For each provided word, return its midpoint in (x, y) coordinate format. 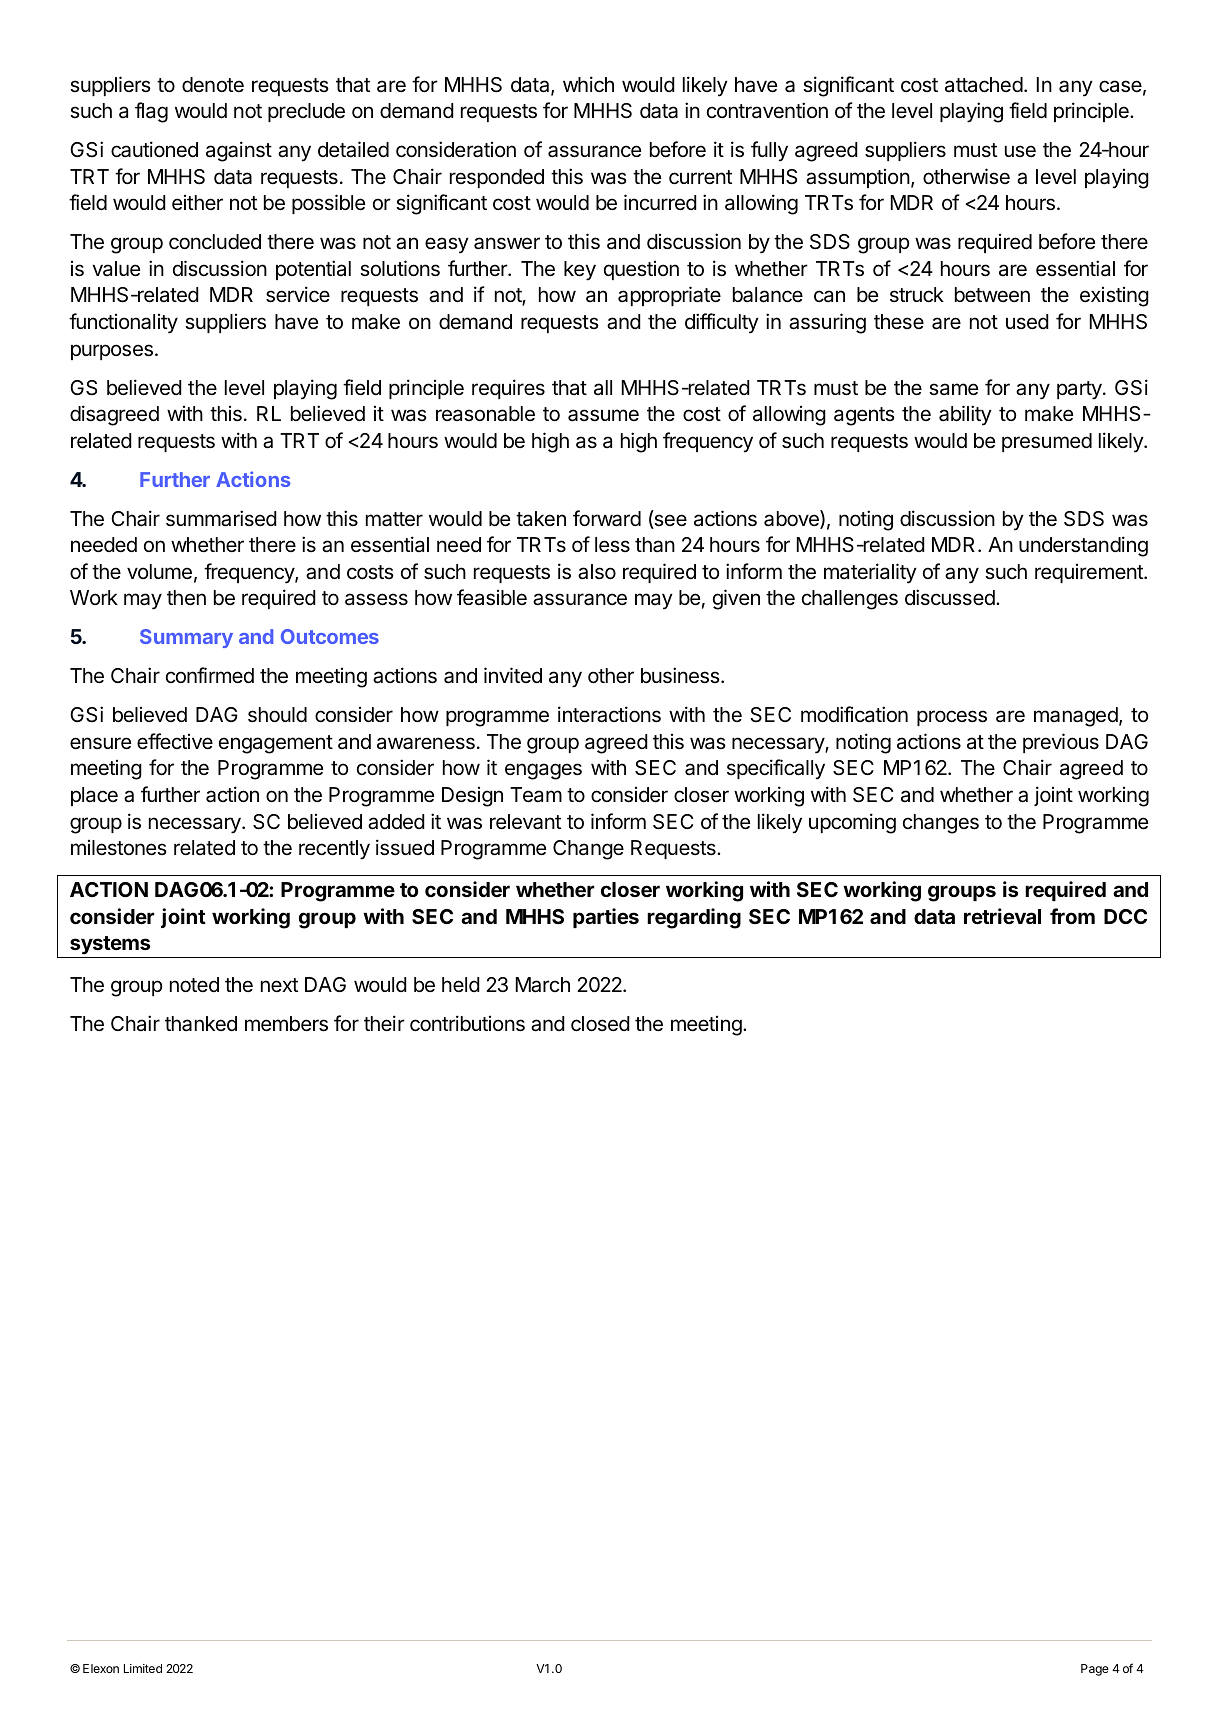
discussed (951, 597)
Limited (143, 1668)
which (588, 84)
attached (984, 85)
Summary (186, 638)
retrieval (1002, 916)
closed (600, 1024)
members (286, 1024)
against (239, 151)
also (597, 572)
